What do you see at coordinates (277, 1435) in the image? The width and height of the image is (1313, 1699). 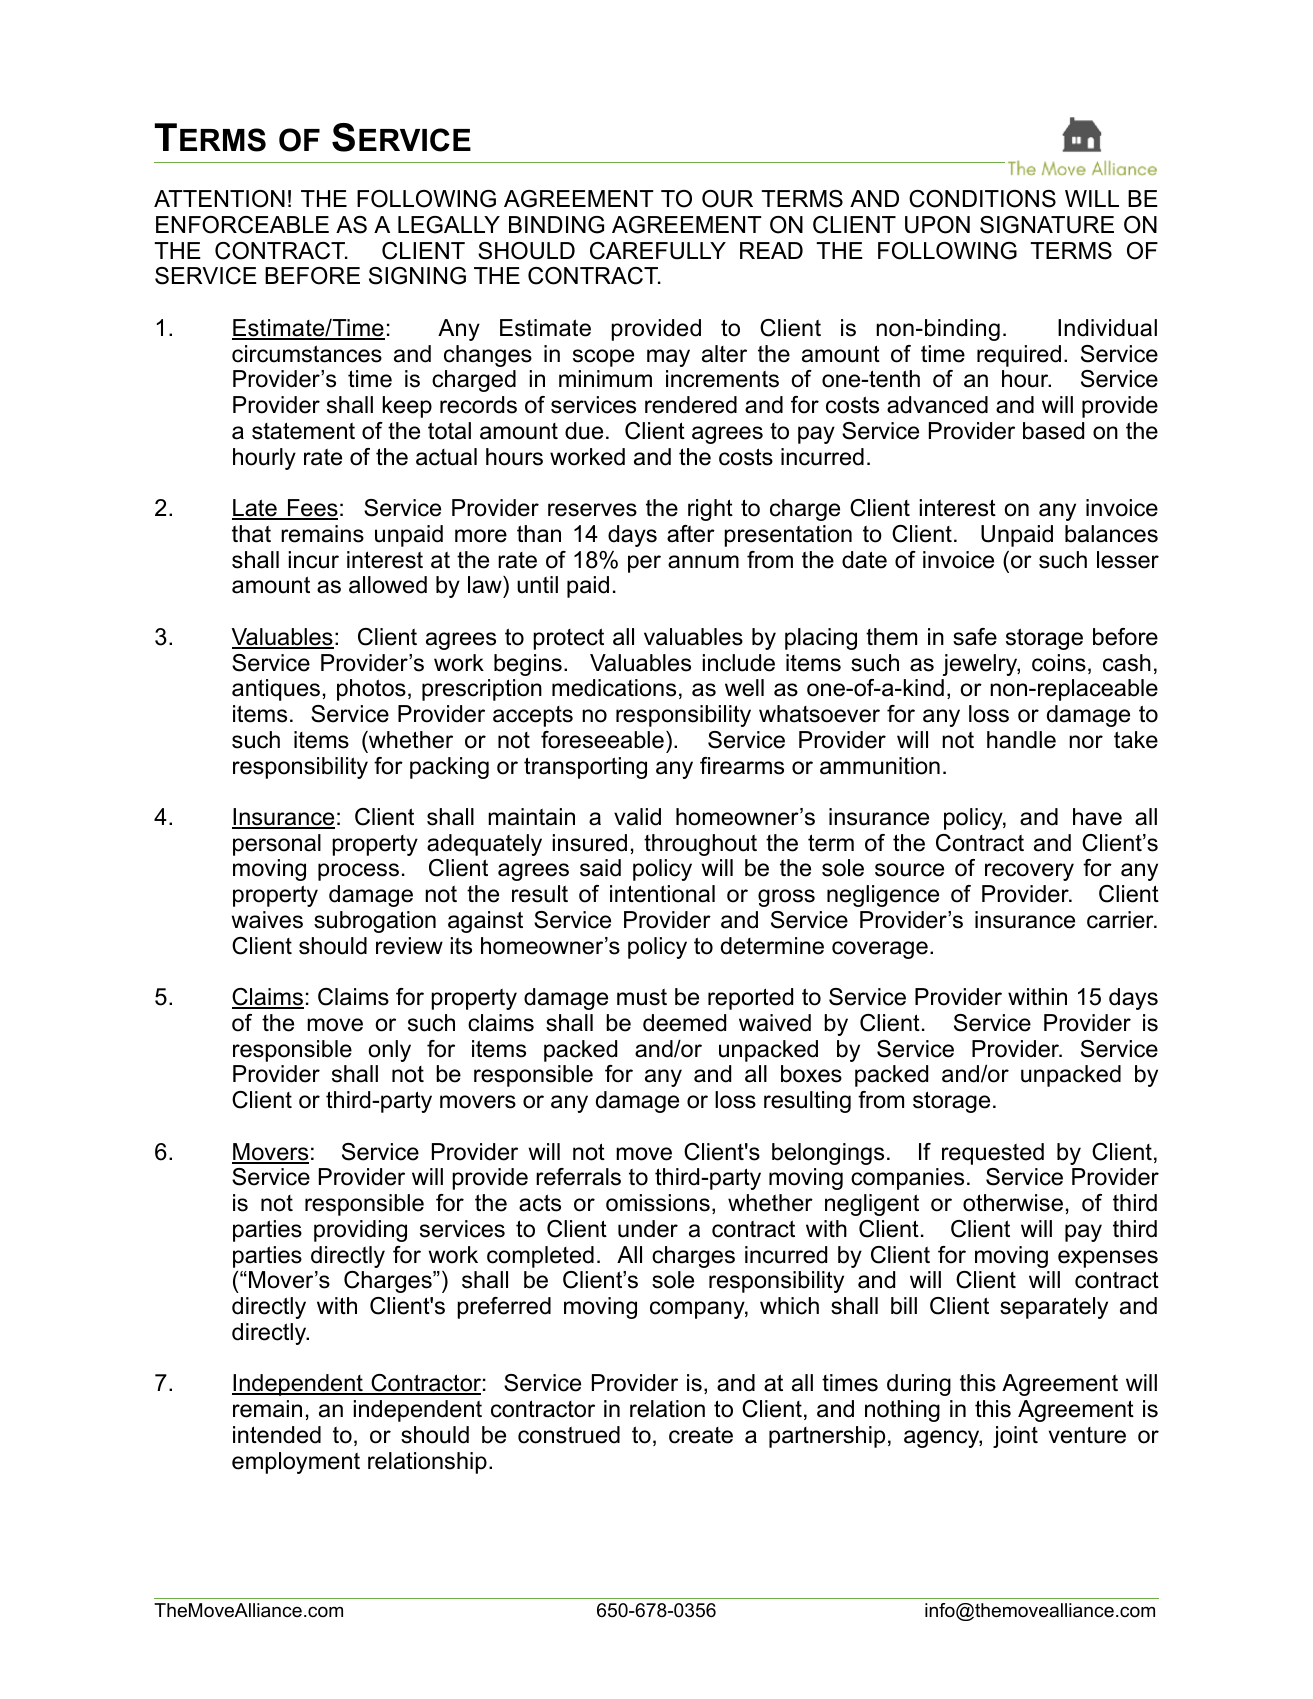 I see `intended` at bounding box center [277, 1435].
